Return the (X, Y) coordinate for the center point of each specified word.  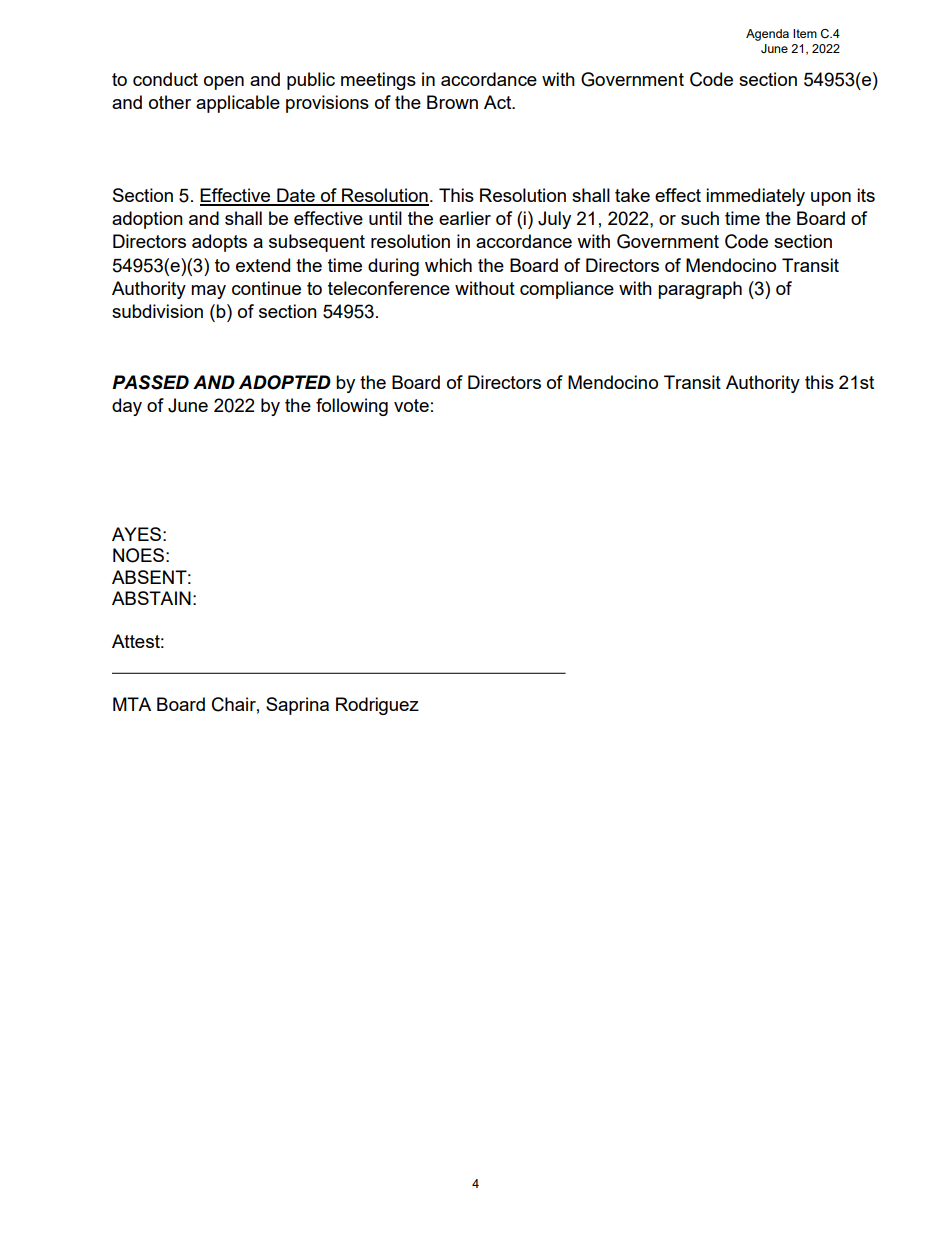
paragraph (700, 290)
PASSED (150, 382)
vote (411, 405)
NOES (138, 555)
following (352, 407)
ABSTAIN (151, 598)
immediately (755, 197)
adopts (219, 243)
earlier (465, 218)
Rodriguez (377, 706)
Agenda (767, 35)
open (224, 83)
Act (499, 102)
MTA (132, 704)
